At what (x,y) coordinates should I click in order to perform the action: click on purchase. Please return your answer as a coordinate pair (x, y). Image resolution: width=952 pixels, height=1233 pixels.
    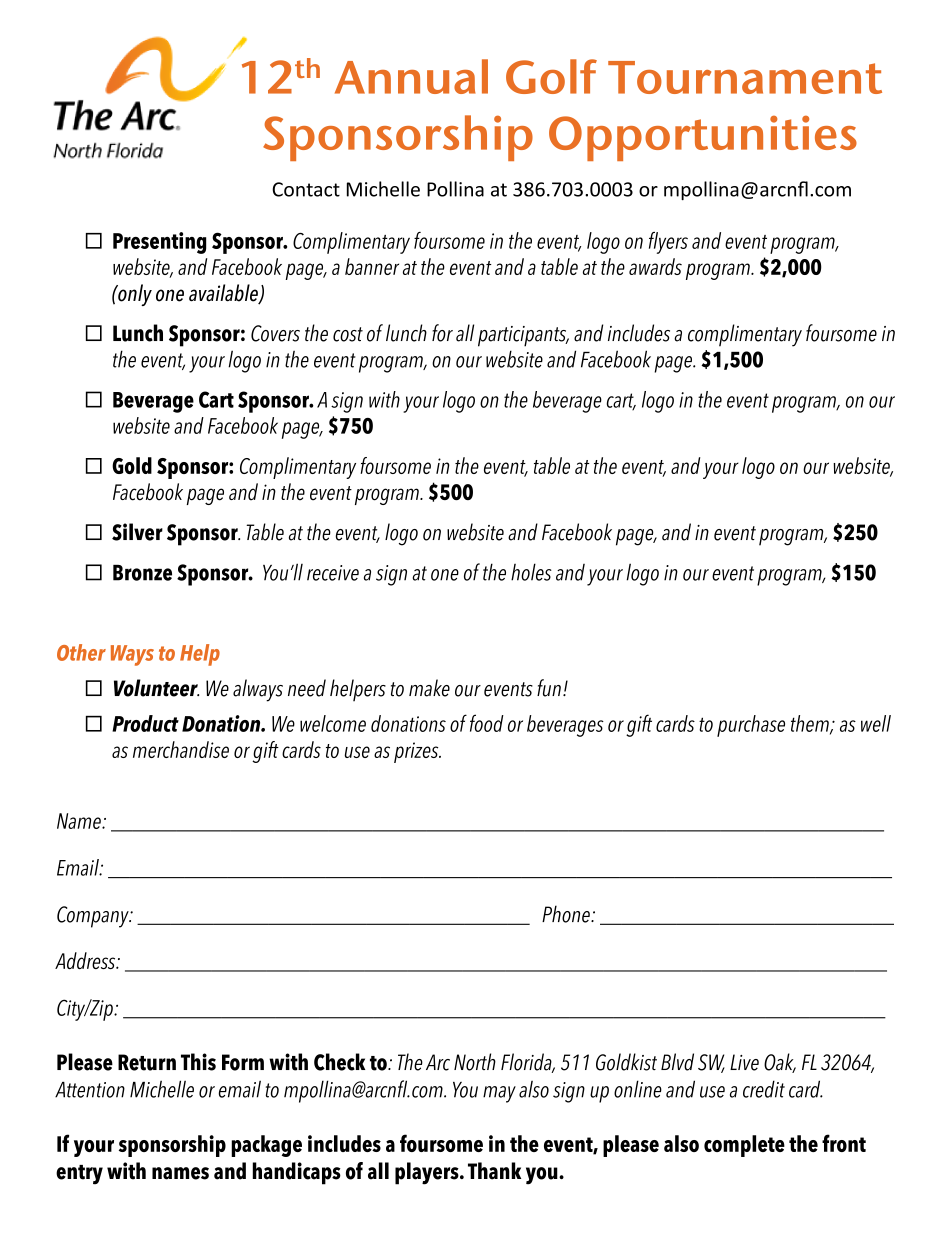
    Looking at the image, I should click on (751, 726).
